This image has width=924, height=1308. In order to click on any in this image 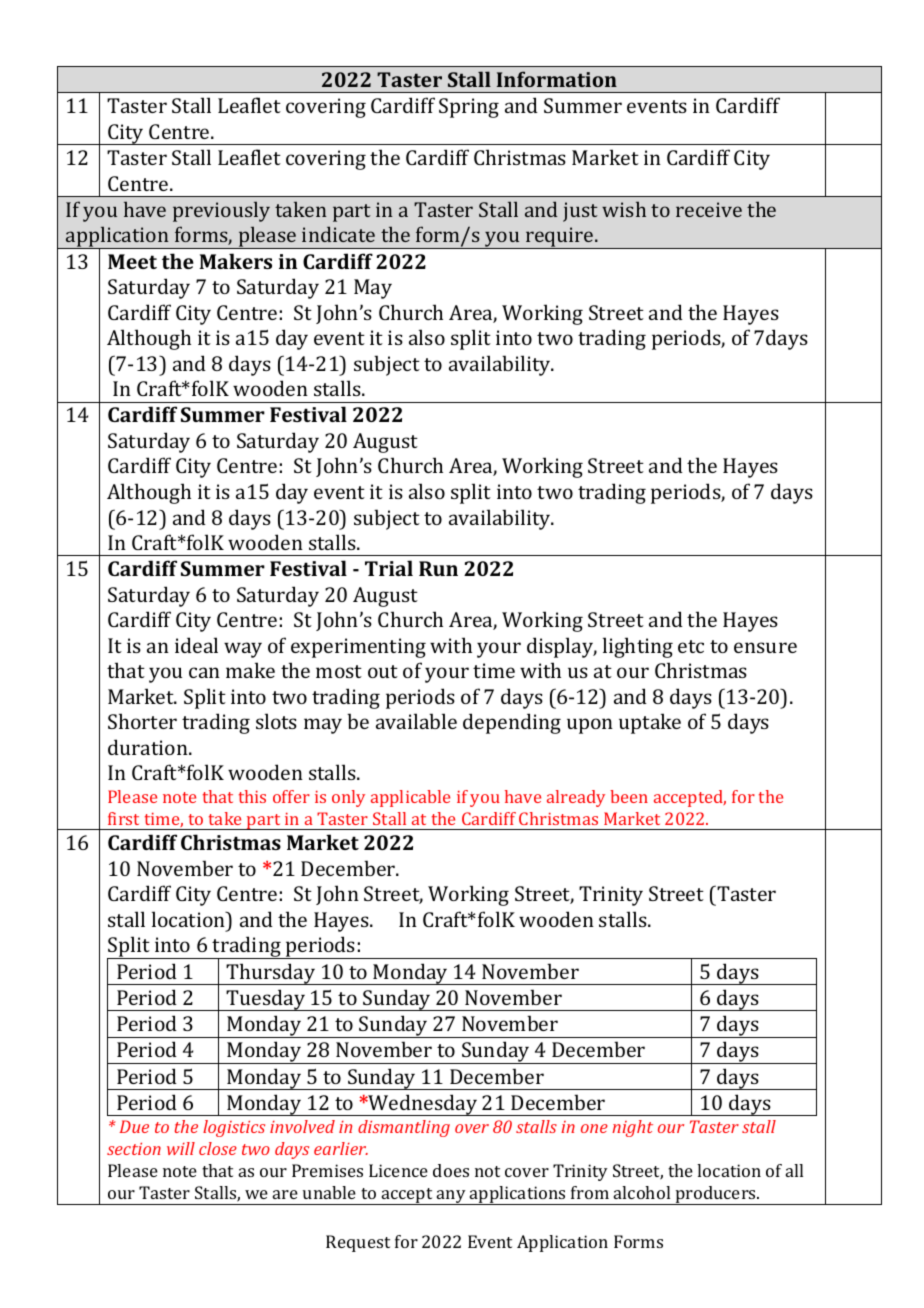, I will do `click(451, 1197)`.
